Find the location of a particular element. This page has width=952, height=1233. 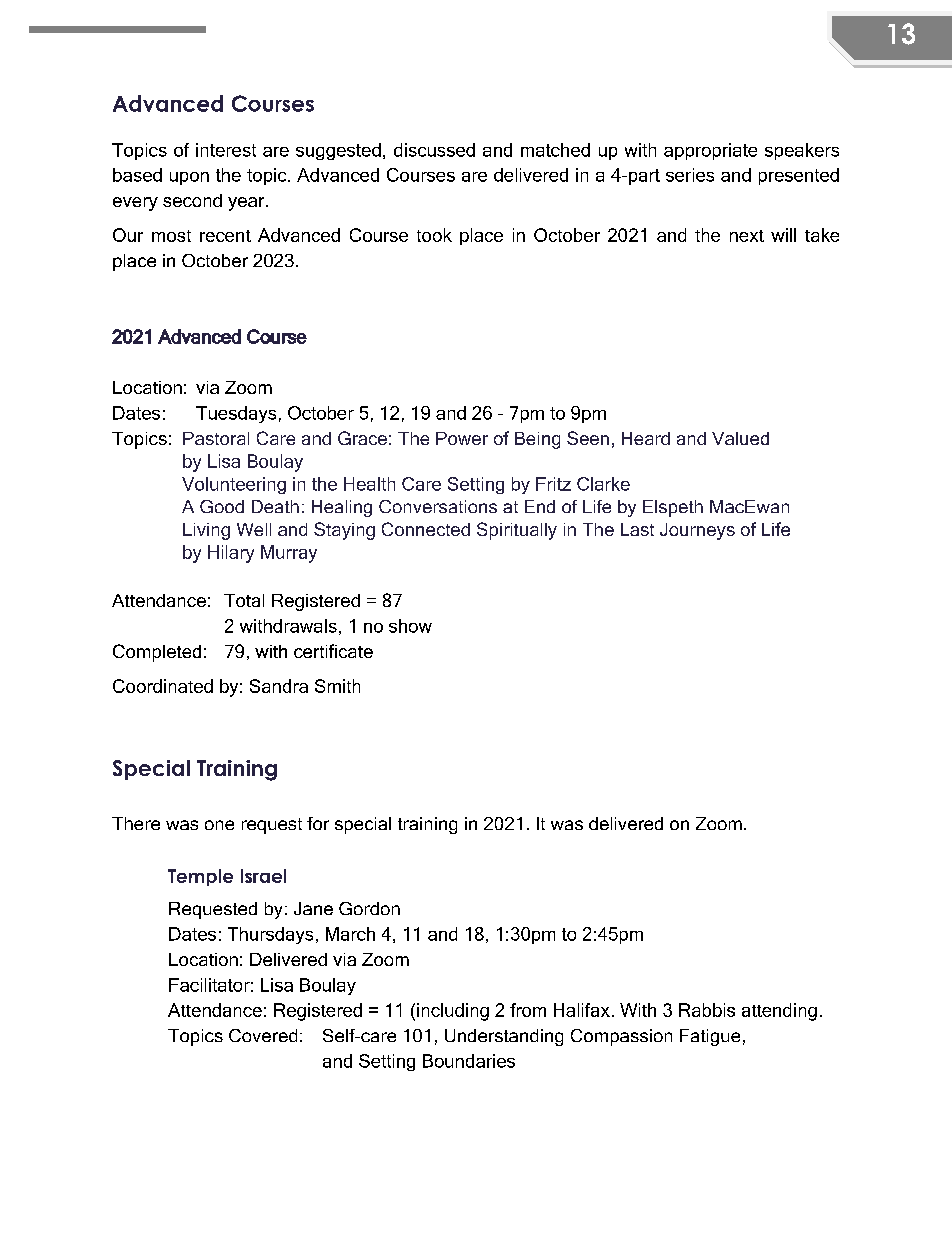

for is located at coordinates (318, 823).
